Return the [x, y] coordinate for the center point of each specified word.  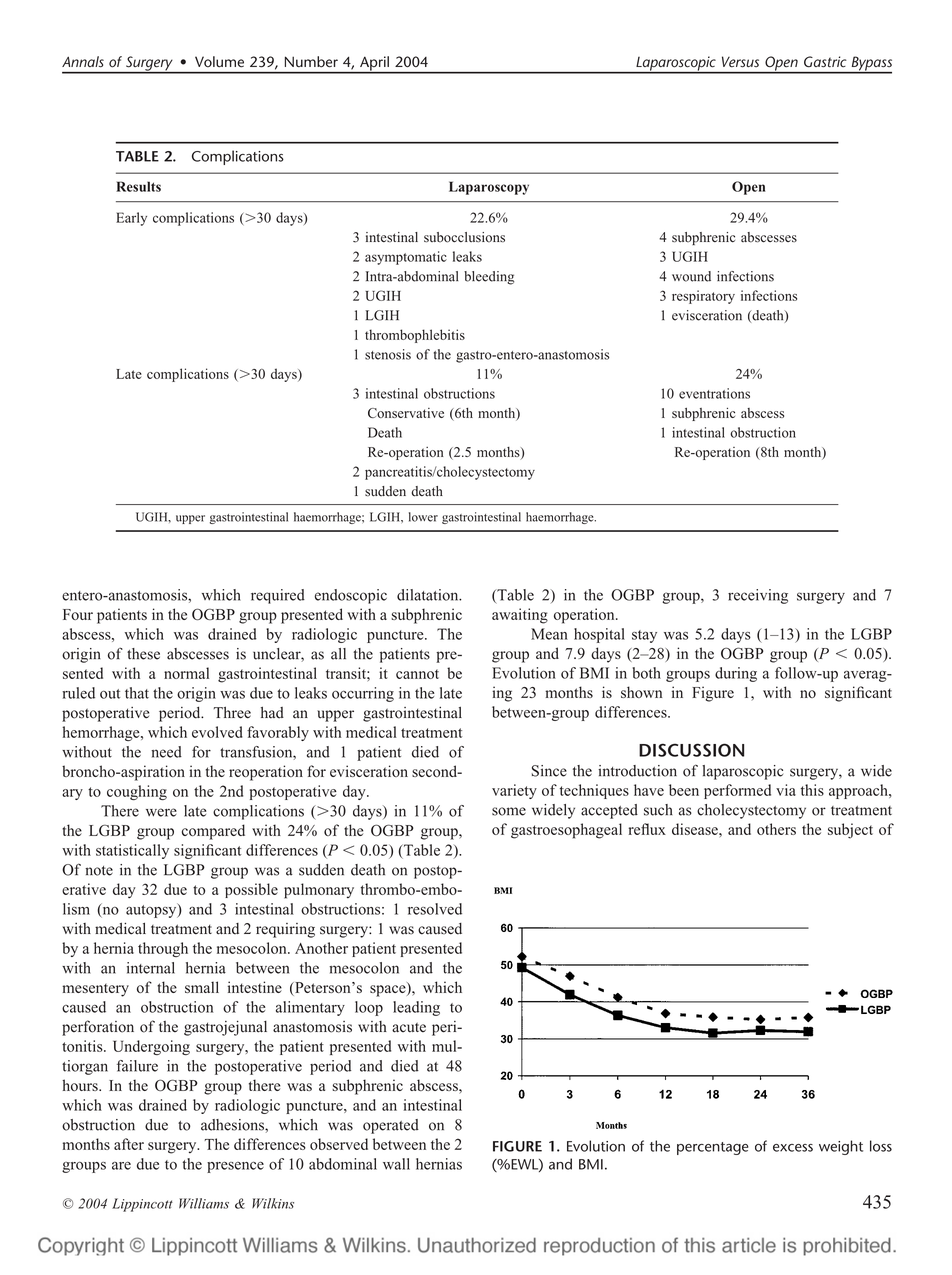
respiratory [703, 297]
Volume [219, 62]
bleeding [489, 278]
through [163, 949]
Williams [204, 1203]
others [776, 829]
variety [514, 791]
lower [423, 517]
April [374, 64]
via [786, 790]
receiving [758, 596]
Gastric [825, 62]
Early [131, 219]
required [278, 596]
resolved [435, 909]
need [166, 752]
